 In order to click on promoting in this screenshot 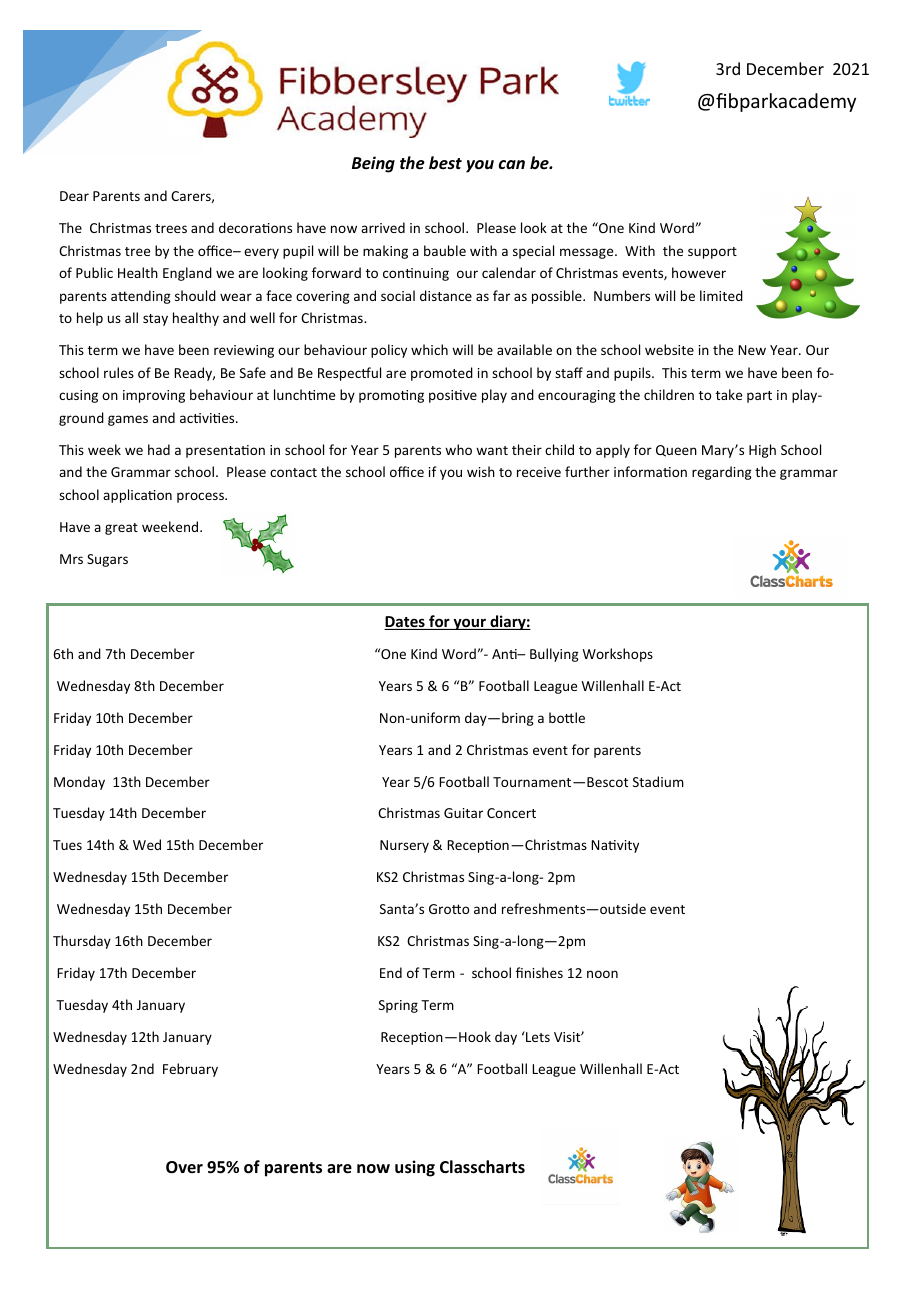, I will do `click(391, 396)`.
